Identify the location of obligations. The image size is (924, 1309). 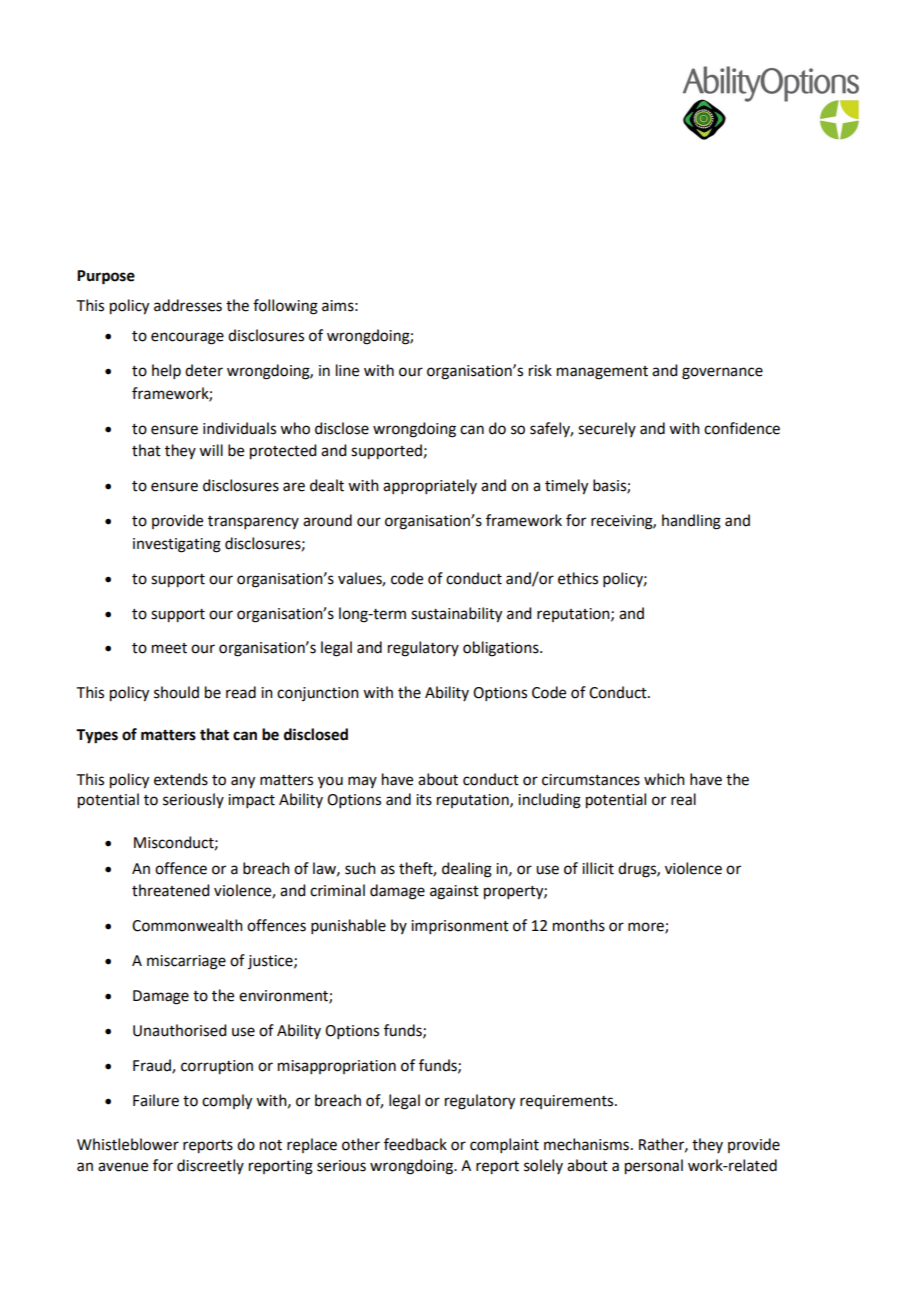
(502, 649).
